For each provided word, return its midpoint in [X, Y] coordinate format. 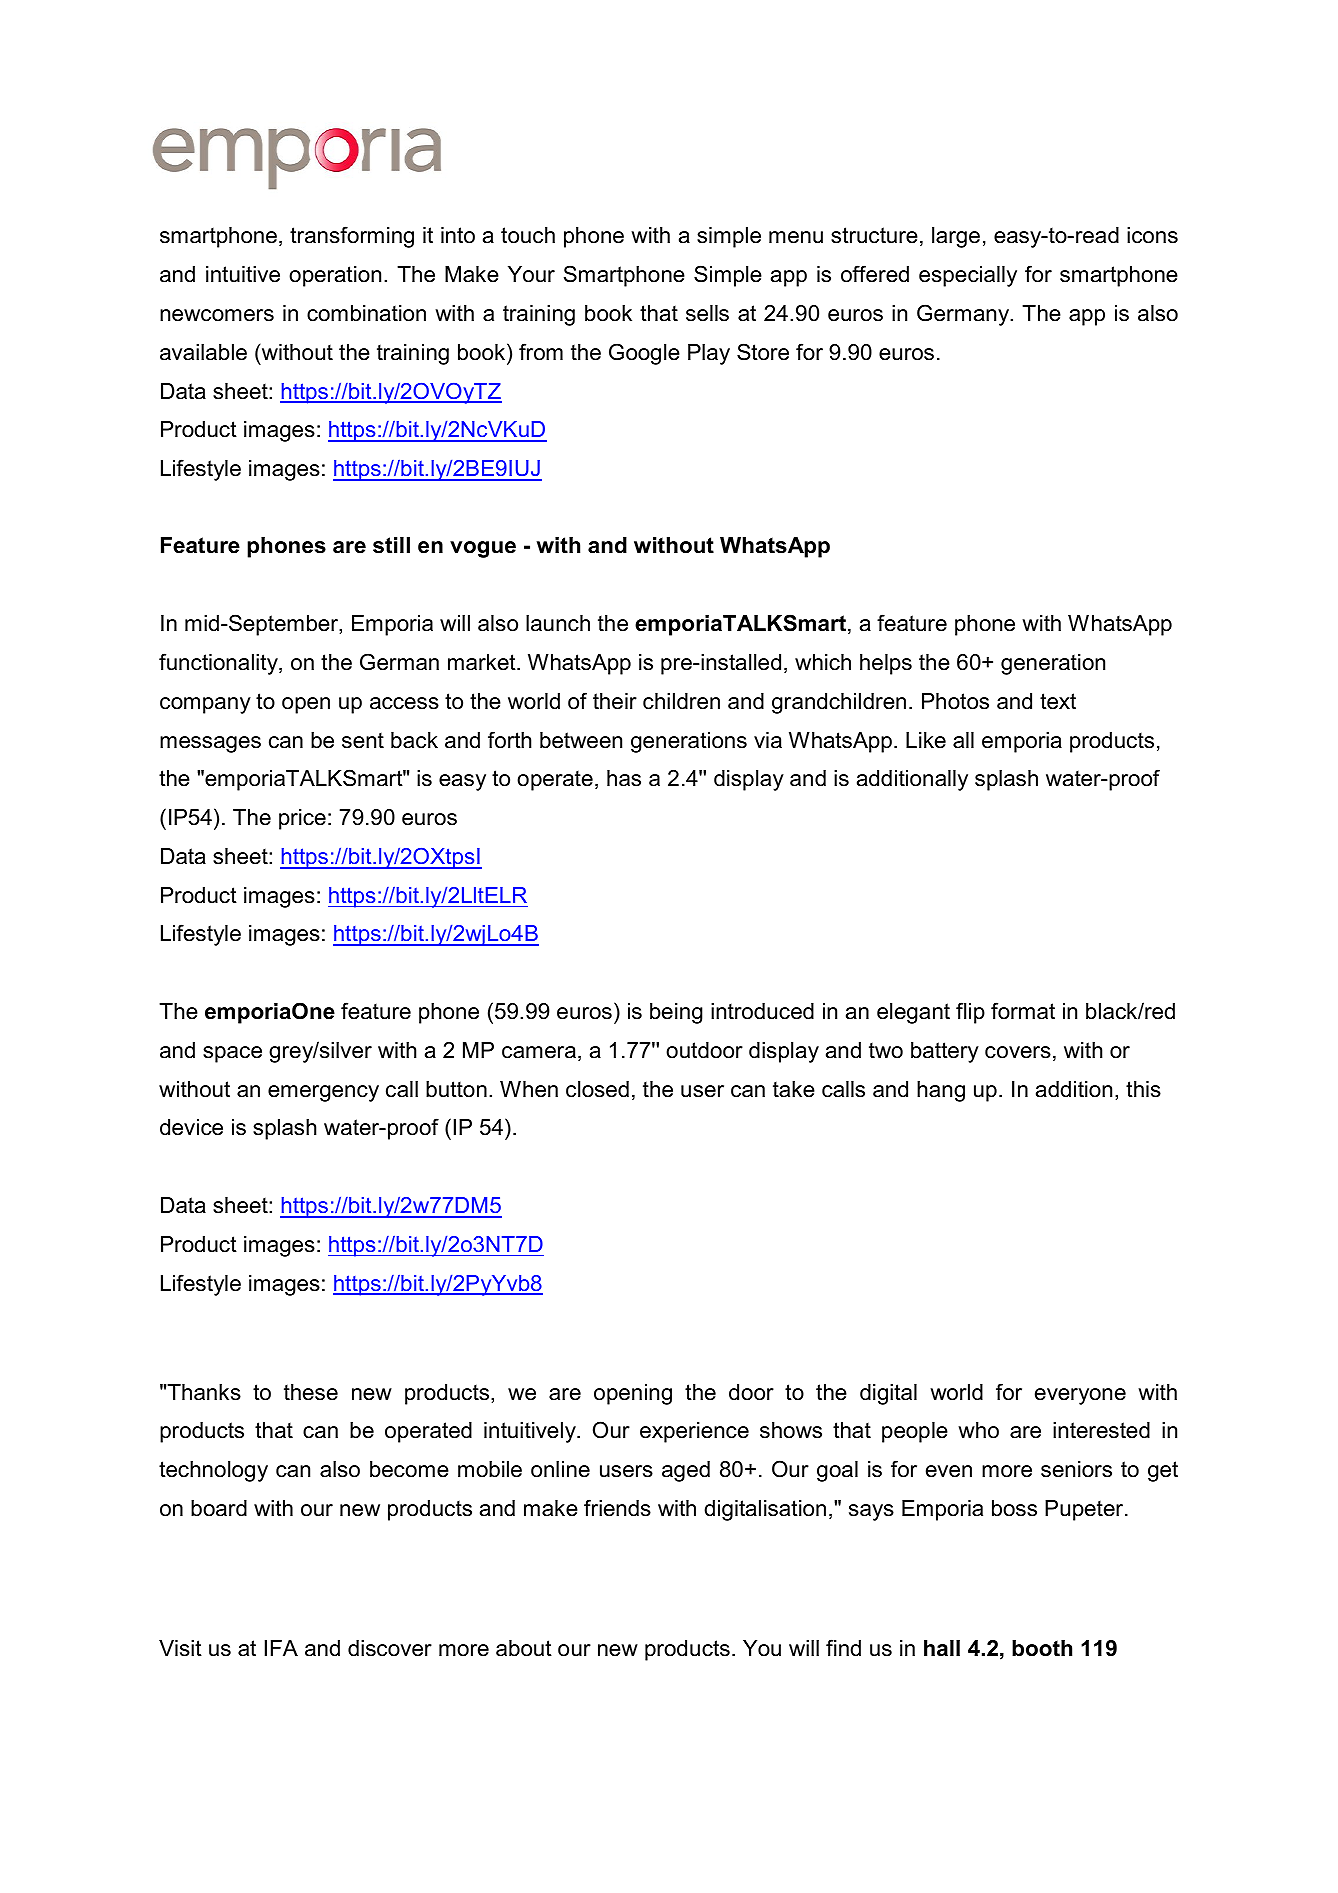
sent [363, 740]
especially [968, 276]
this [1143, 1089]
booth [1042, 1648]
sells [707, 313]
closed [597, 1089]
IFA [281, 1648]
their [615, 701]
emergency [323, 1093]
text [1058, 701]
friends [617, 1508]
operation [335, 276]
